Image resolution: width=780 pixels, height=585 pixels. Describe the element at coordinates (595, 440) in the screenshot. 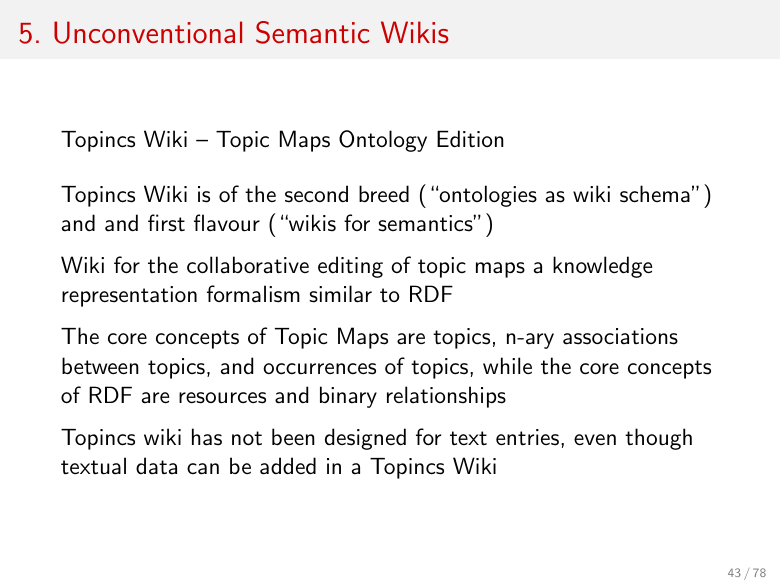

I see `even` at that location.
